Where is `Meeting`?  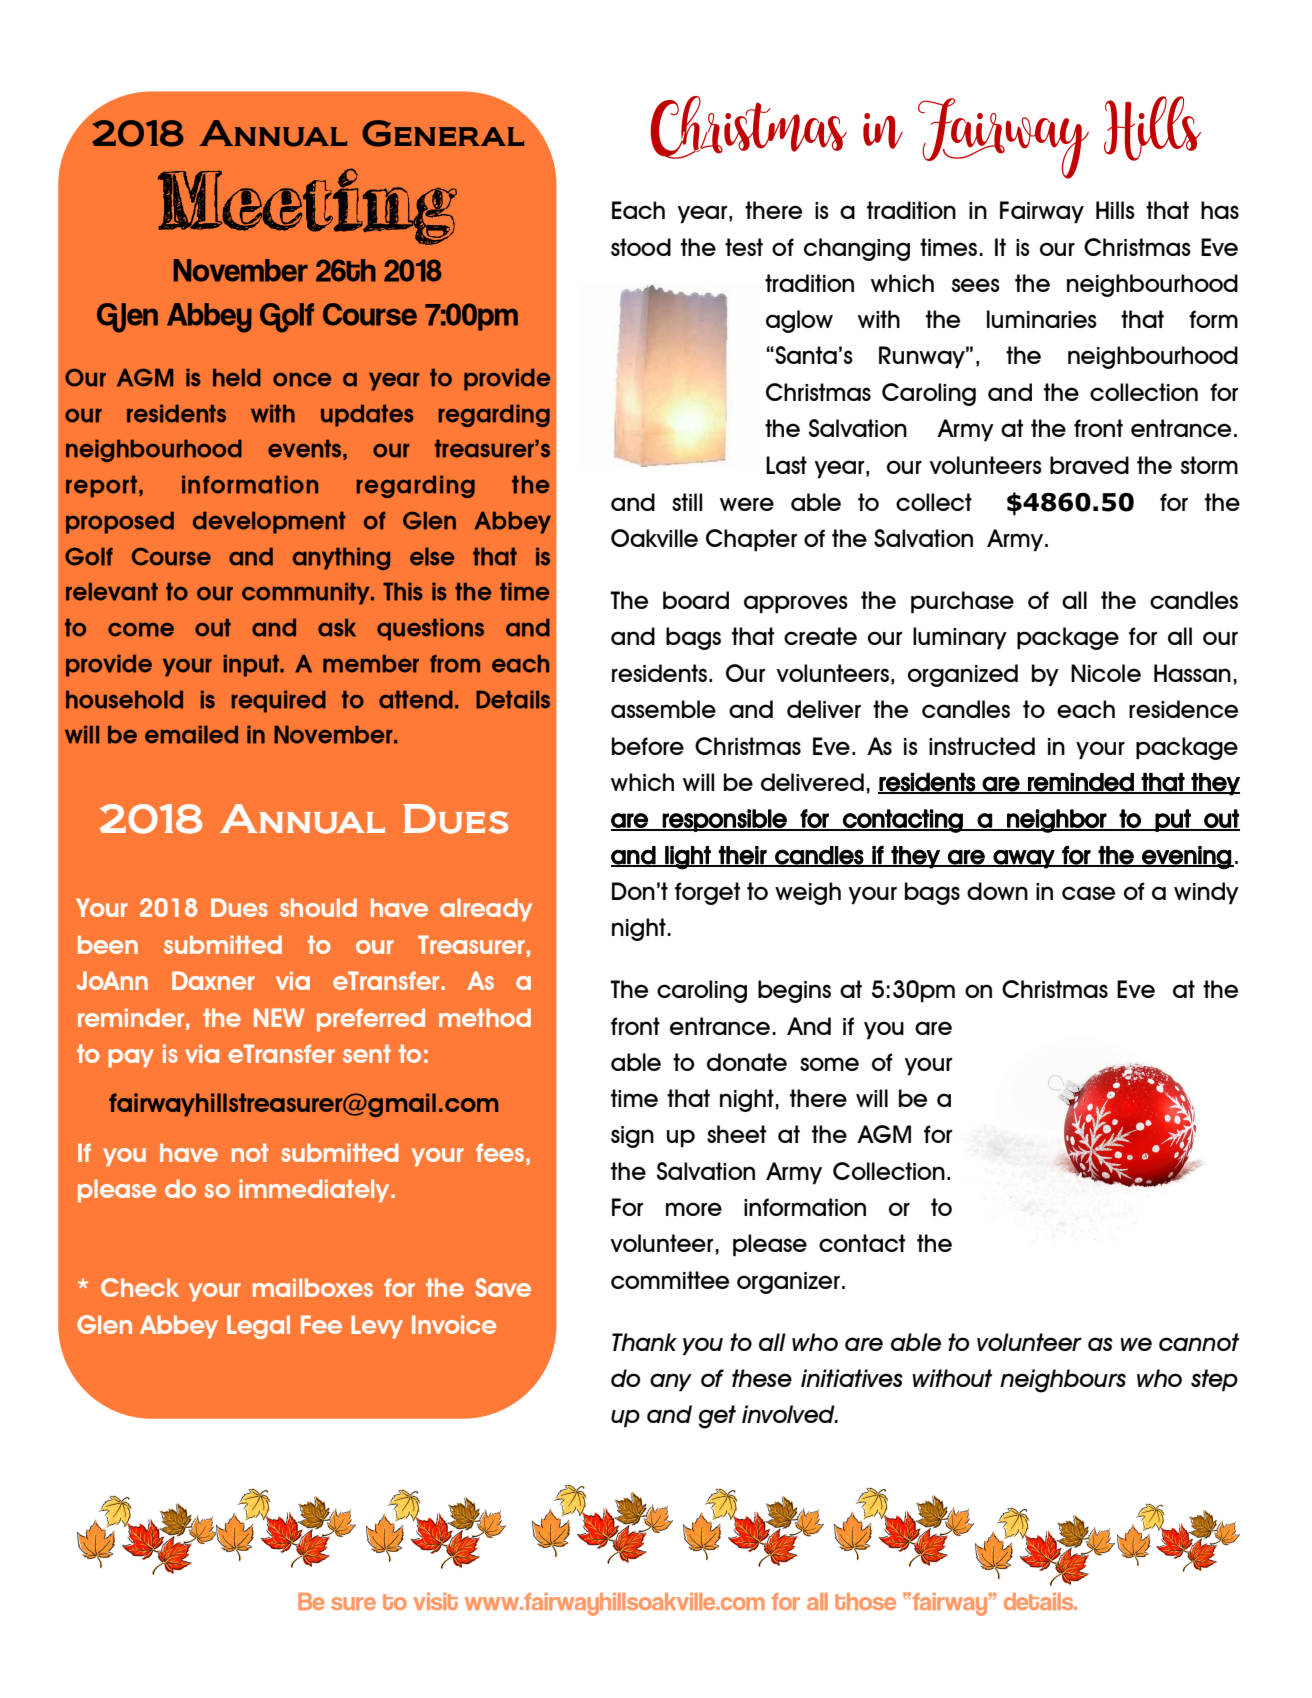 Meeting is located at coordinates (307, 206).
